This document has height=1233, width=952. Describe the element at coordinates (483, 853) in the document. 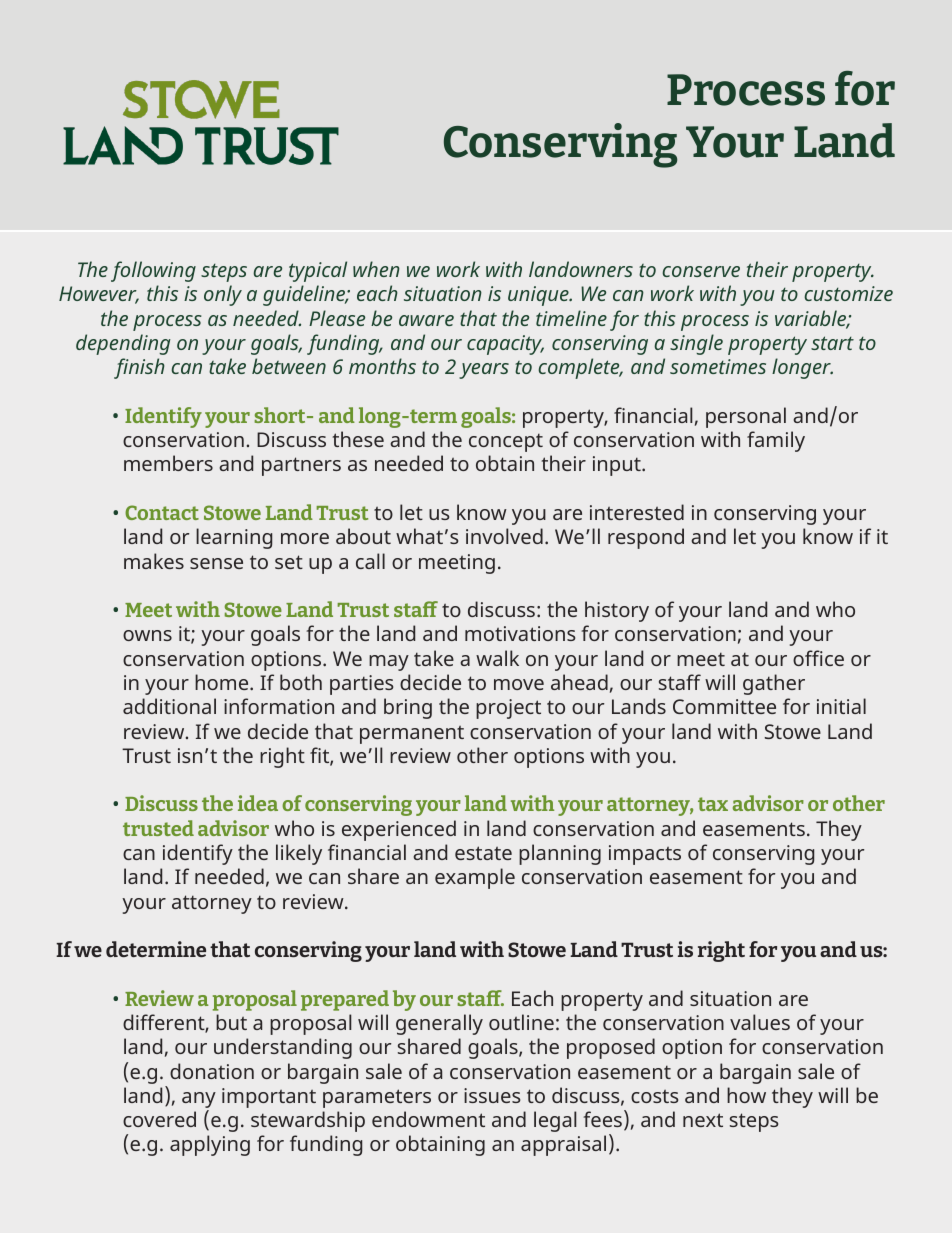

I see `estate` at that location.
